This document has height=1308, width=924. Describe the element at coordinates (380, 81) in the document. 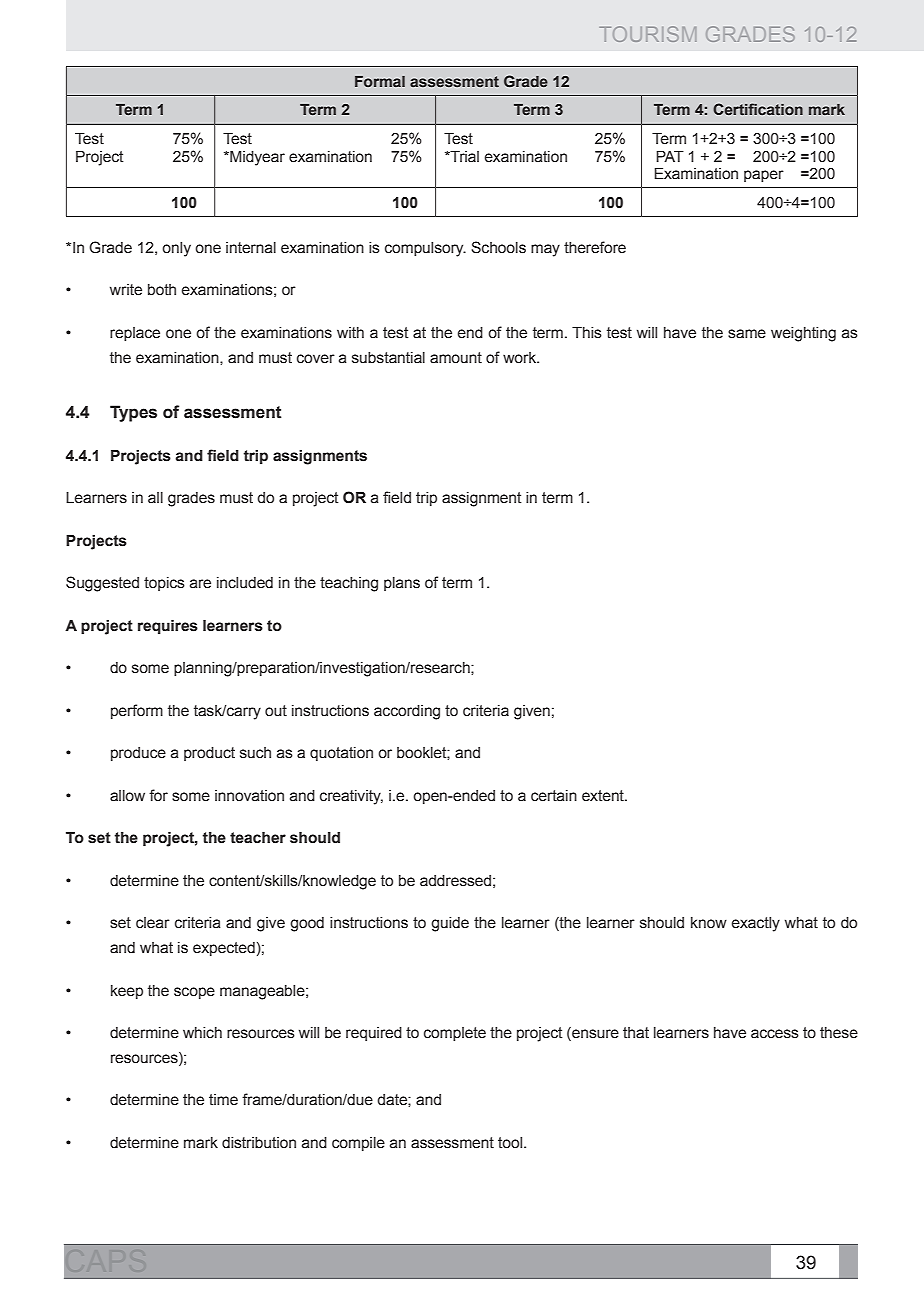

I see `Formal` at that location.
